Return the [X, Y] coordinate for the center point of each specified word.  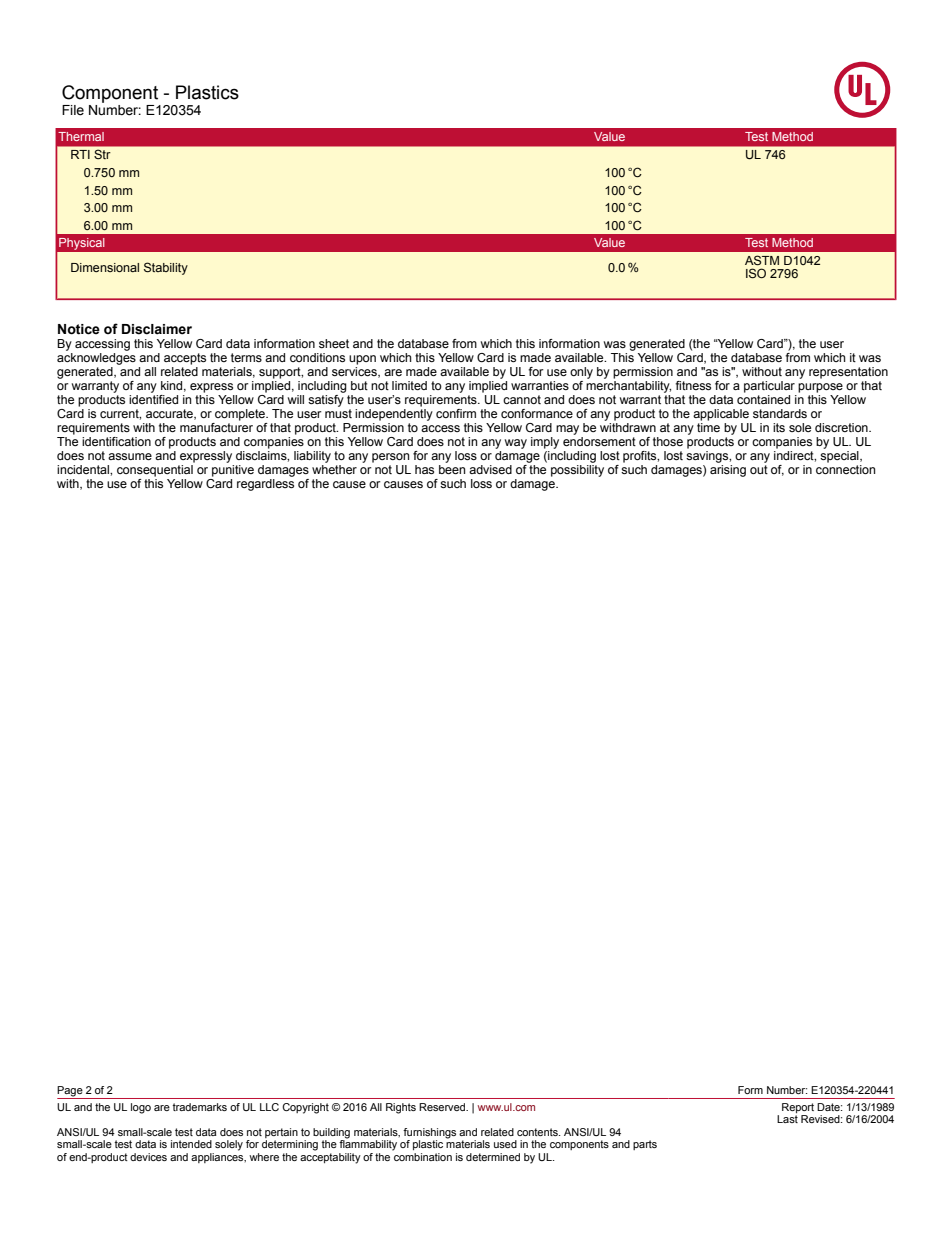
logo [141, 1108]
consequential [156, 469]
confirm [456, 413]
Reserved [443, 1107]
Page [70, 1091]
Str [102, 154]
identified [153, 398]
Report [798, 1109]
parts [645, 1145]
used [505, 1144]
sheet [334, 343]
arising [728, 469]
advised [490, 469]
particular [769, 387]
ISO [756, 273]
